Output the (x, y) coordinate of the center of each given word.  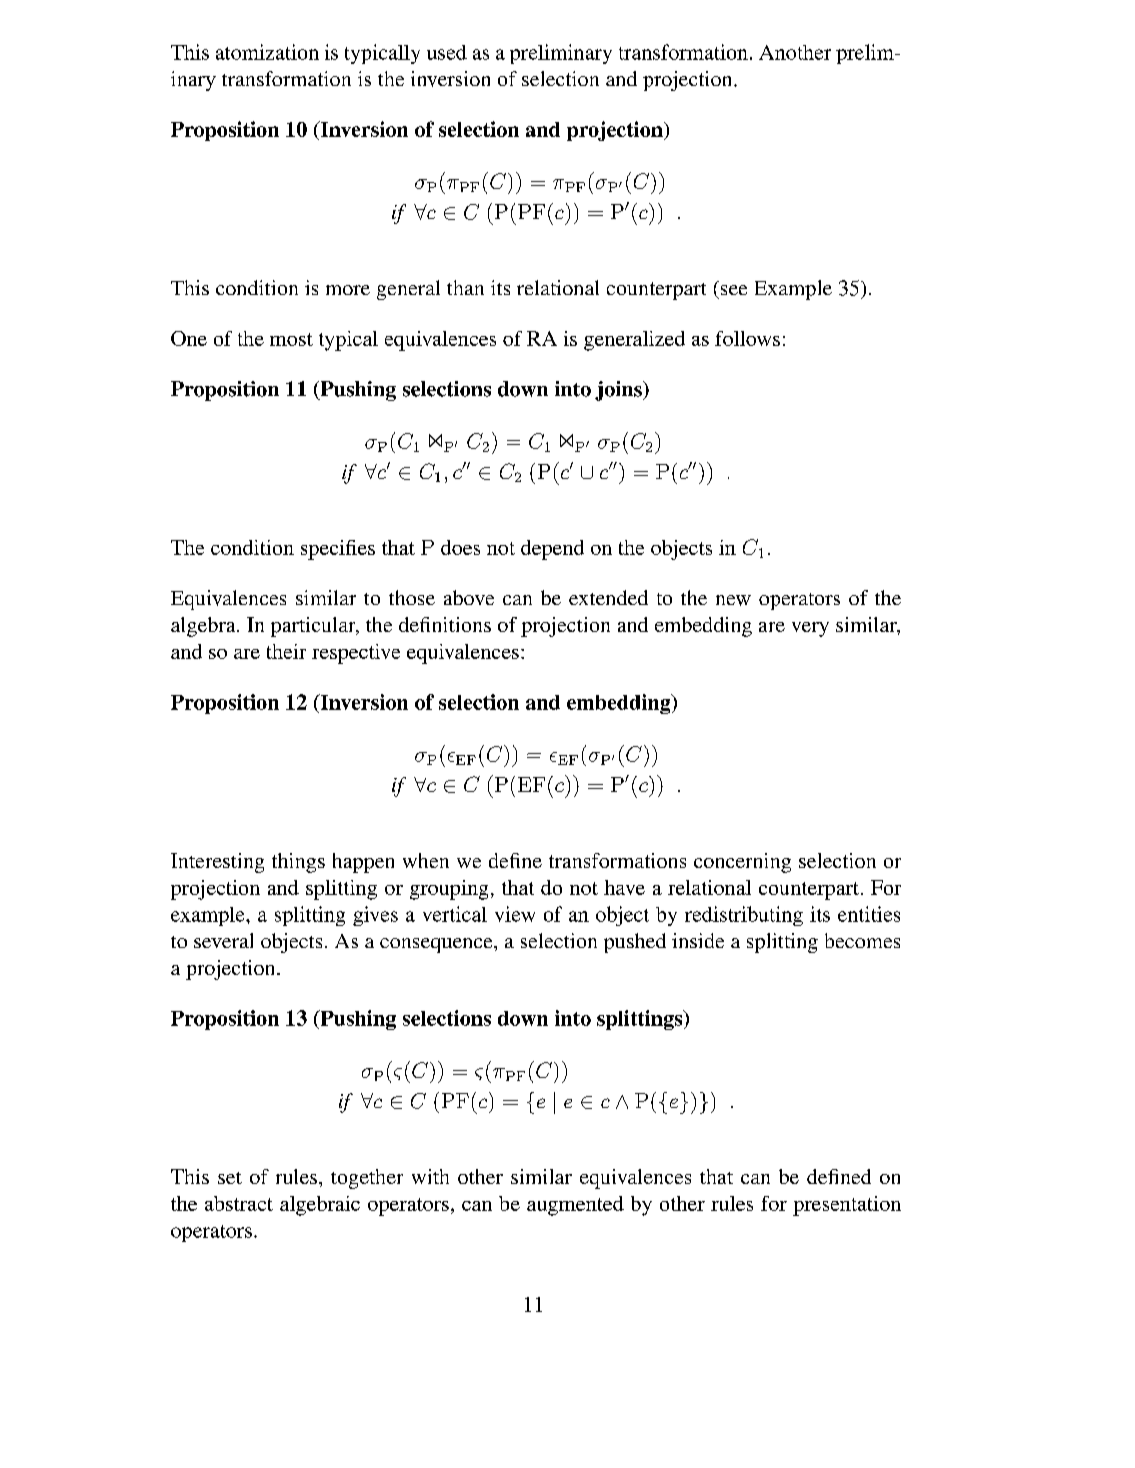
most (291, 339)
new (733, 600)
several (223, 940)
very (810, 629)
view (515, 914)
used (447, 52)
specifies (338, 550)
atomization (267, 52)
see (734, 290)
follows (747, 338)
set (230, 1178)
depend (552, 550)
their (286, 651)
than (465, 287)
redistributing (744, 916)
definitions (445, 624)
